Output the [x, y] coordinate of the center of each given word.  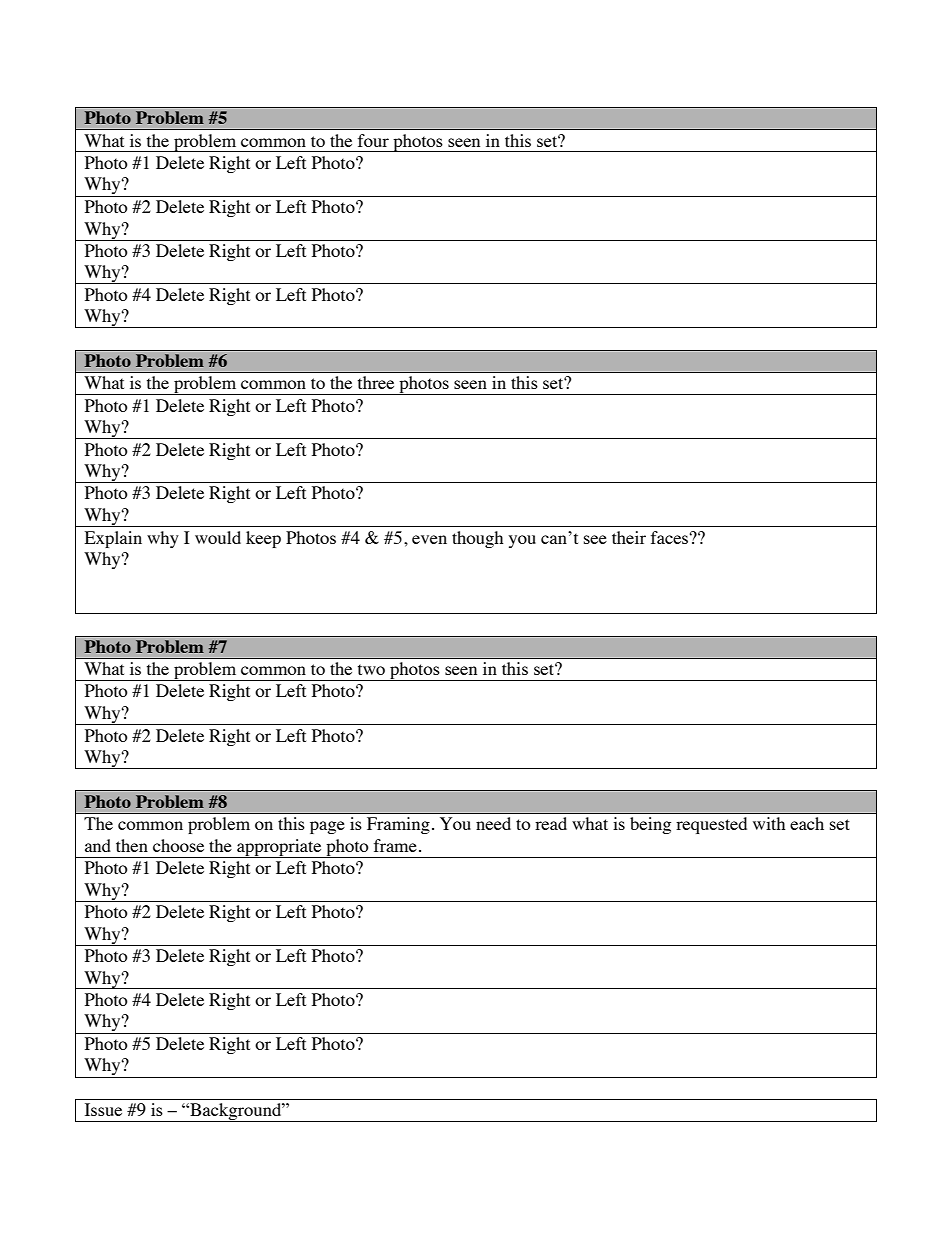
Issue [103, 1109]
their [629, 537]
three [376, 382]
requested [711, 825]
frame [395, 845]
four [373, 140]
